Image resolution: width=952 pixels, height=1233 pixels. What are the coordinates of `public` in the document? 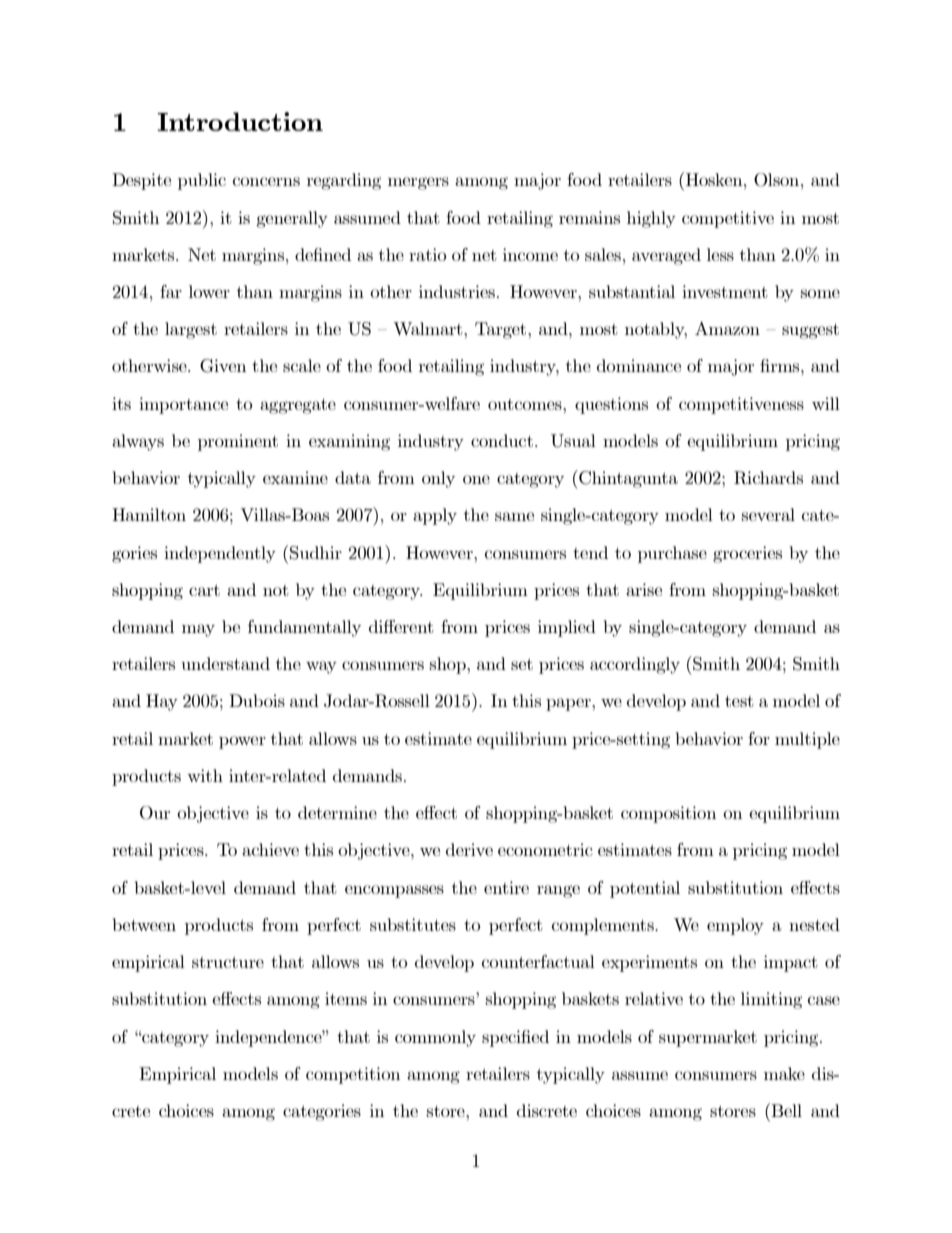 It's located at (202, 181).
